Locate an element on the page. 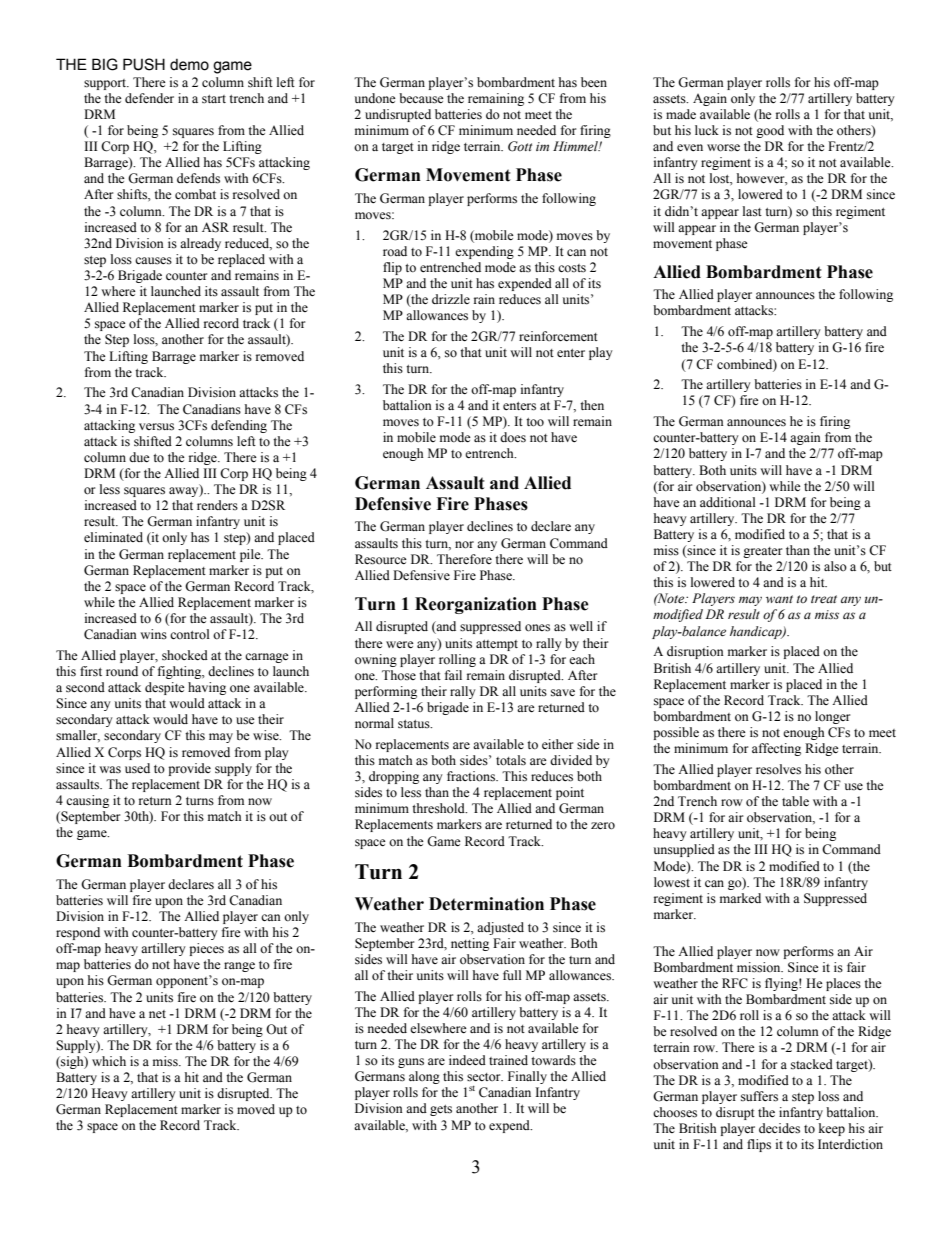  good is located at coordinates (770, 131).
